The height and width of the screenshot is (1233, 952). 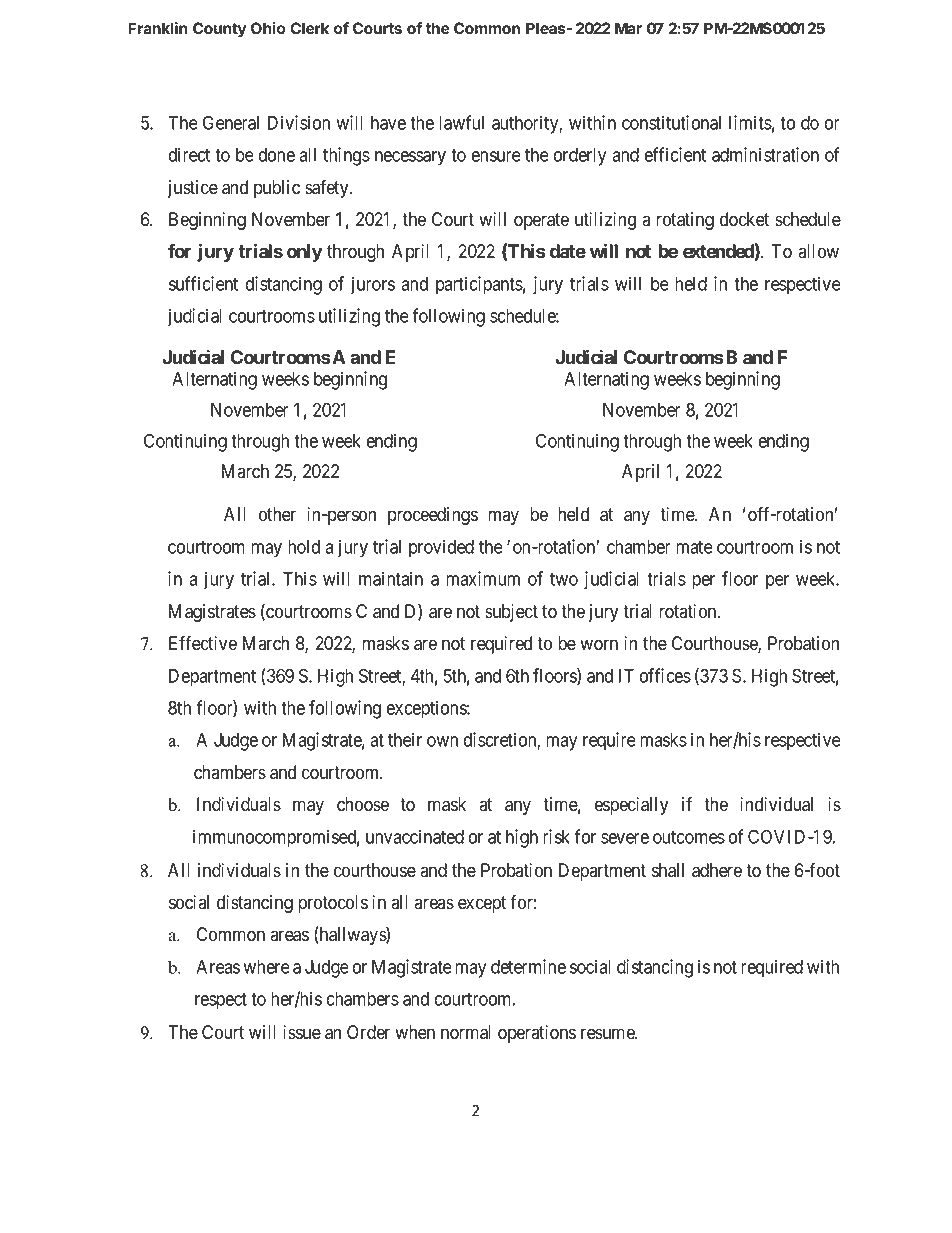 What do you see at coordinates (363, 804) in the screenshot?
I see `choose` at bounding box center [363, 804].
